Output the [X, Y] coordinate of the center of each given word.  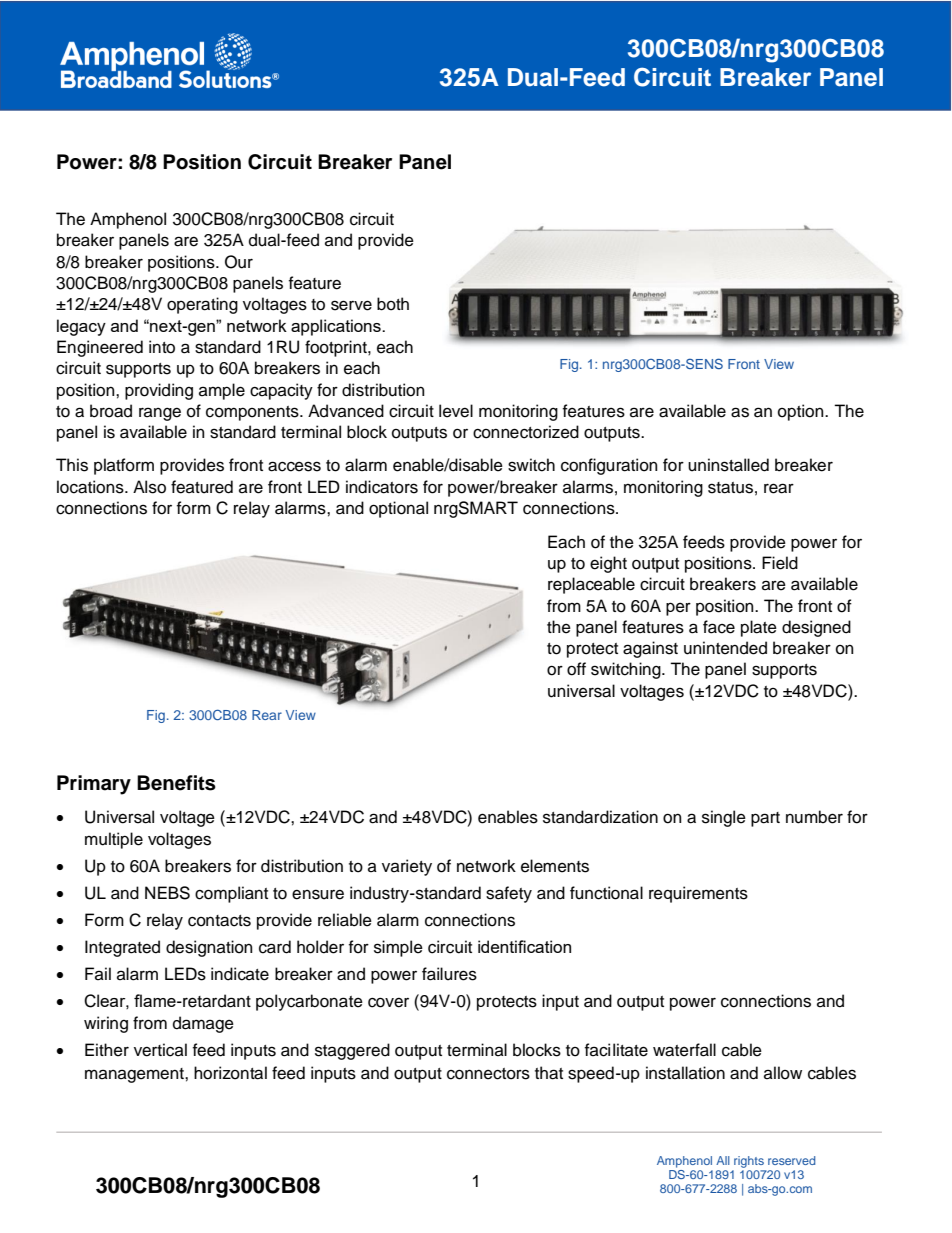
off [576, 669]
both [393, 304]
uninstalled [728, 465]
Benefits [176, 783]
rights [749, 1162]
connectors [488, 1074]
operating [202, 305]
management [135, 1075]
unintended [725, 648]
